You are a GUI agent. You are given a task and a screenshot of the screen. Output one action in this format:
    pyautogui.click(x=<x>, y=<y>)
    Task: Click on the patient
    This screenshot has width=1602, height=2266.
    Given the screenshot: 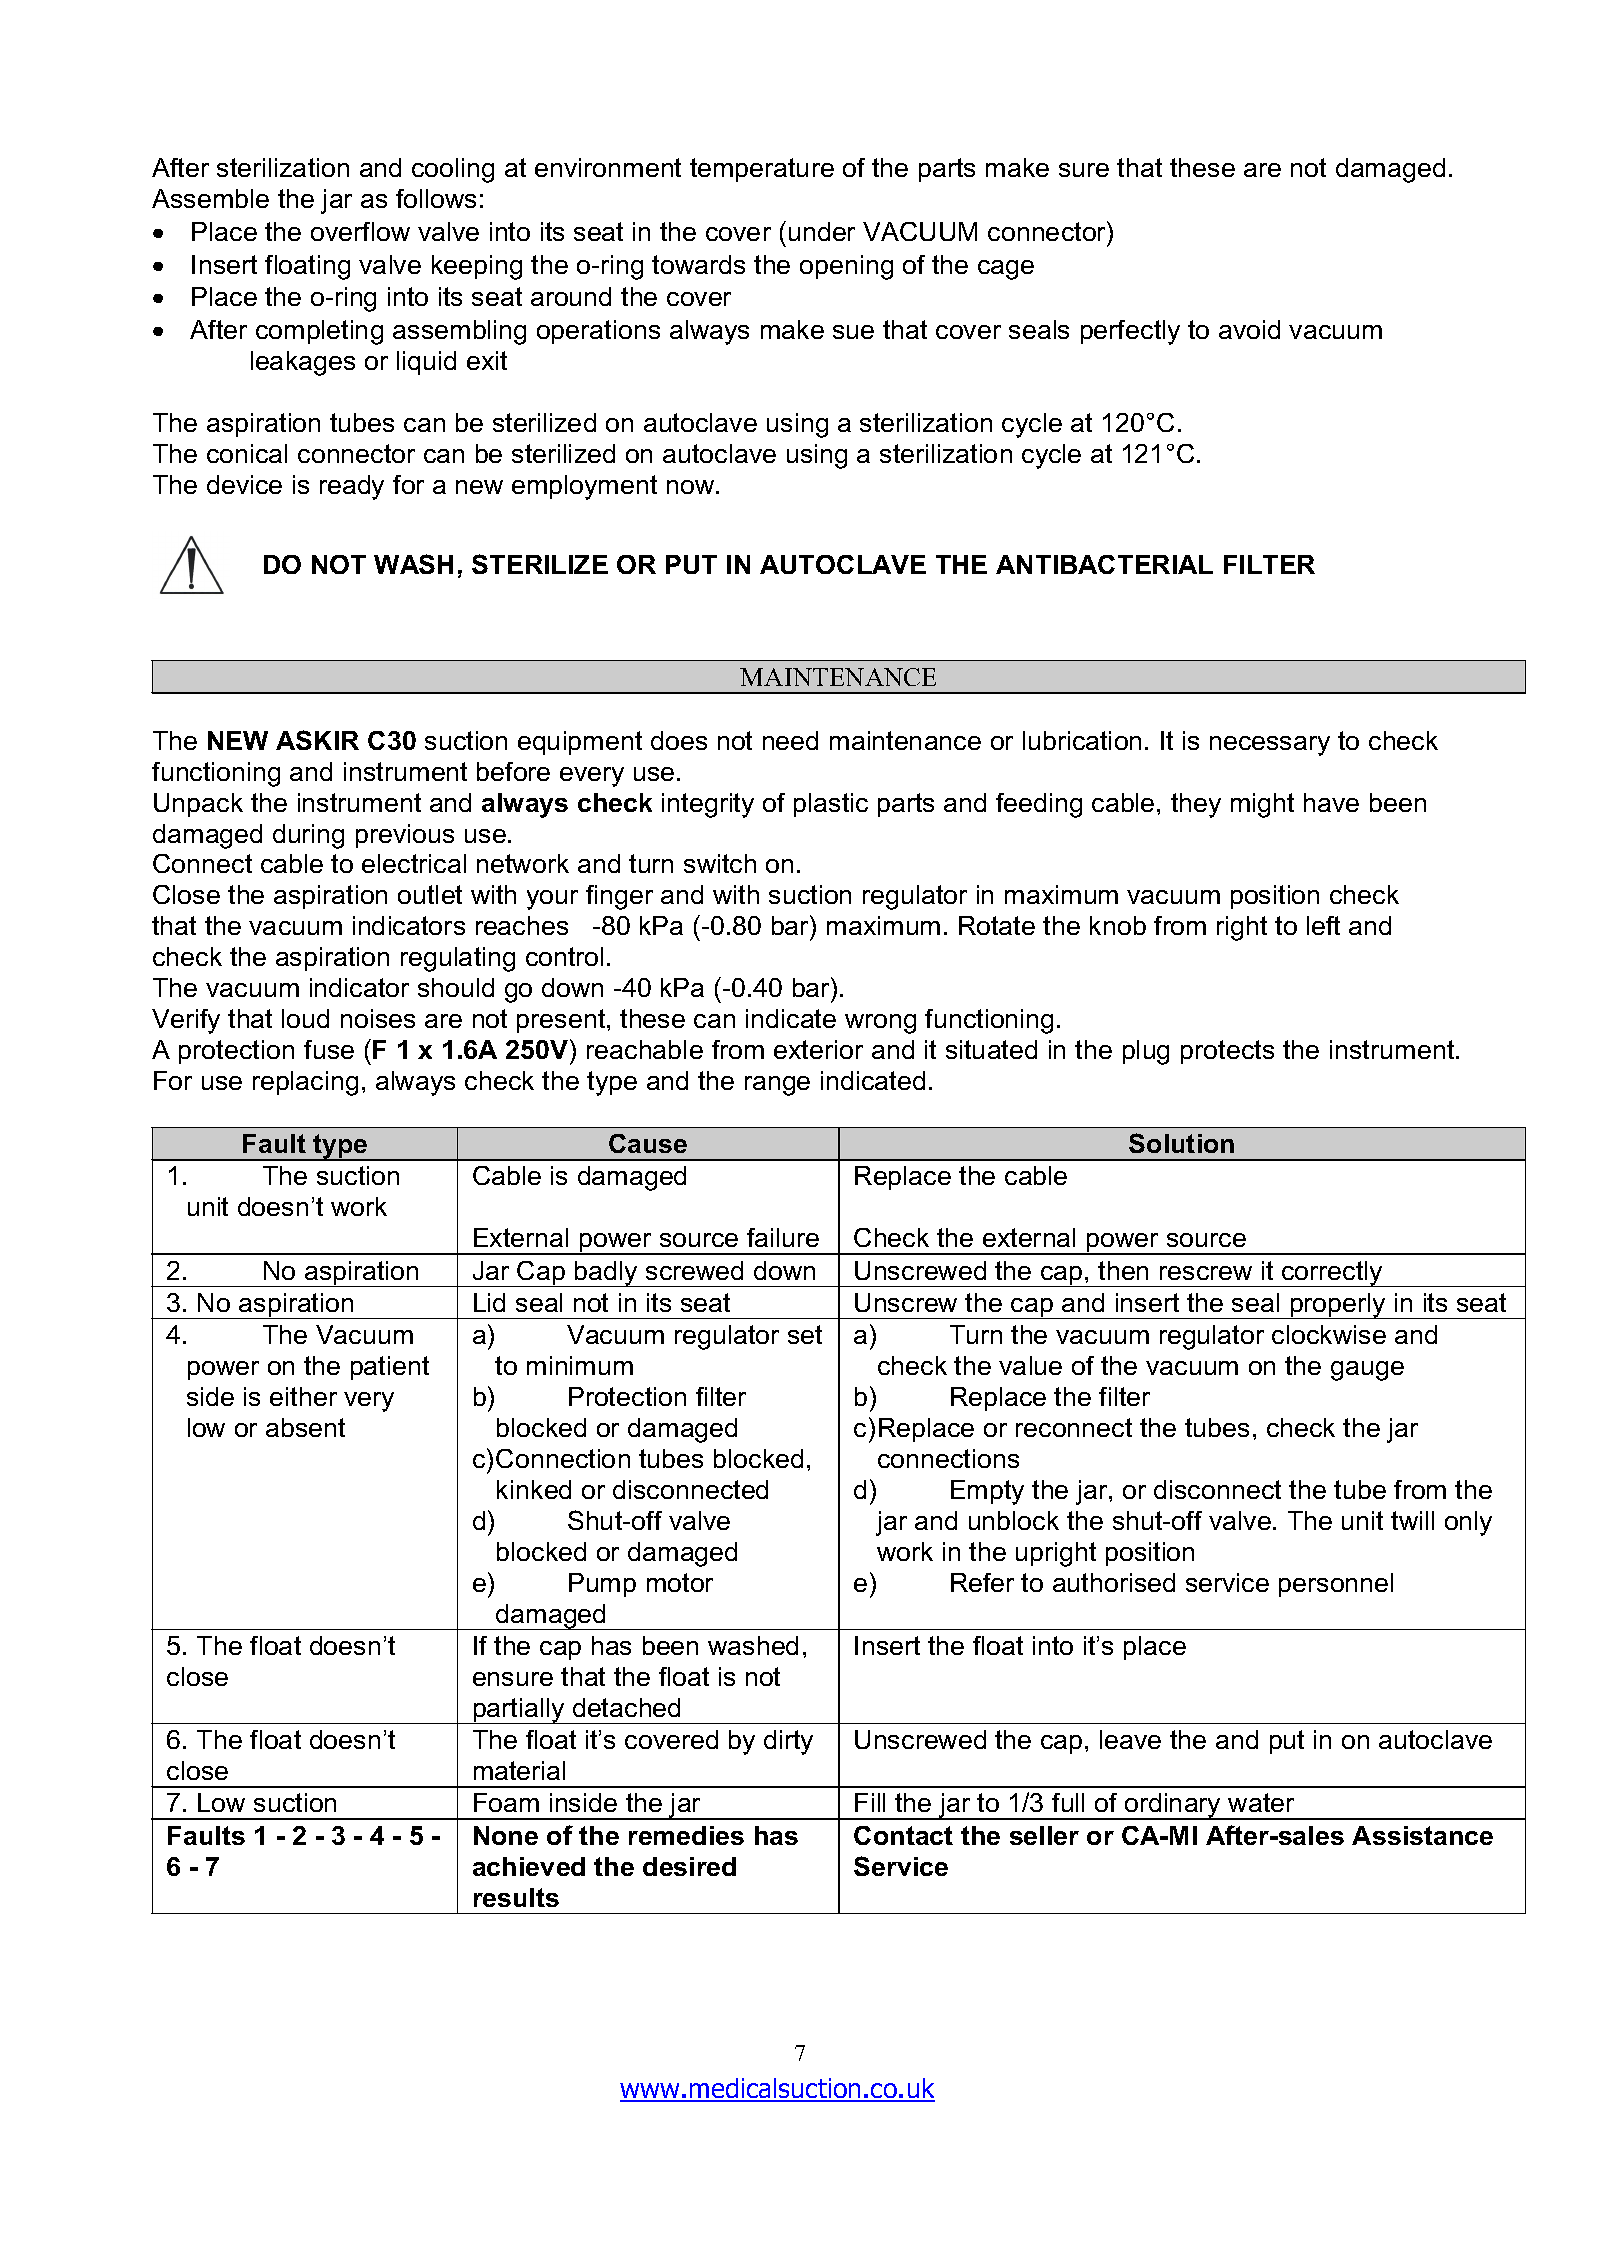 What is the action you would take?
    pyautogui.click(x=390, y=1368)
